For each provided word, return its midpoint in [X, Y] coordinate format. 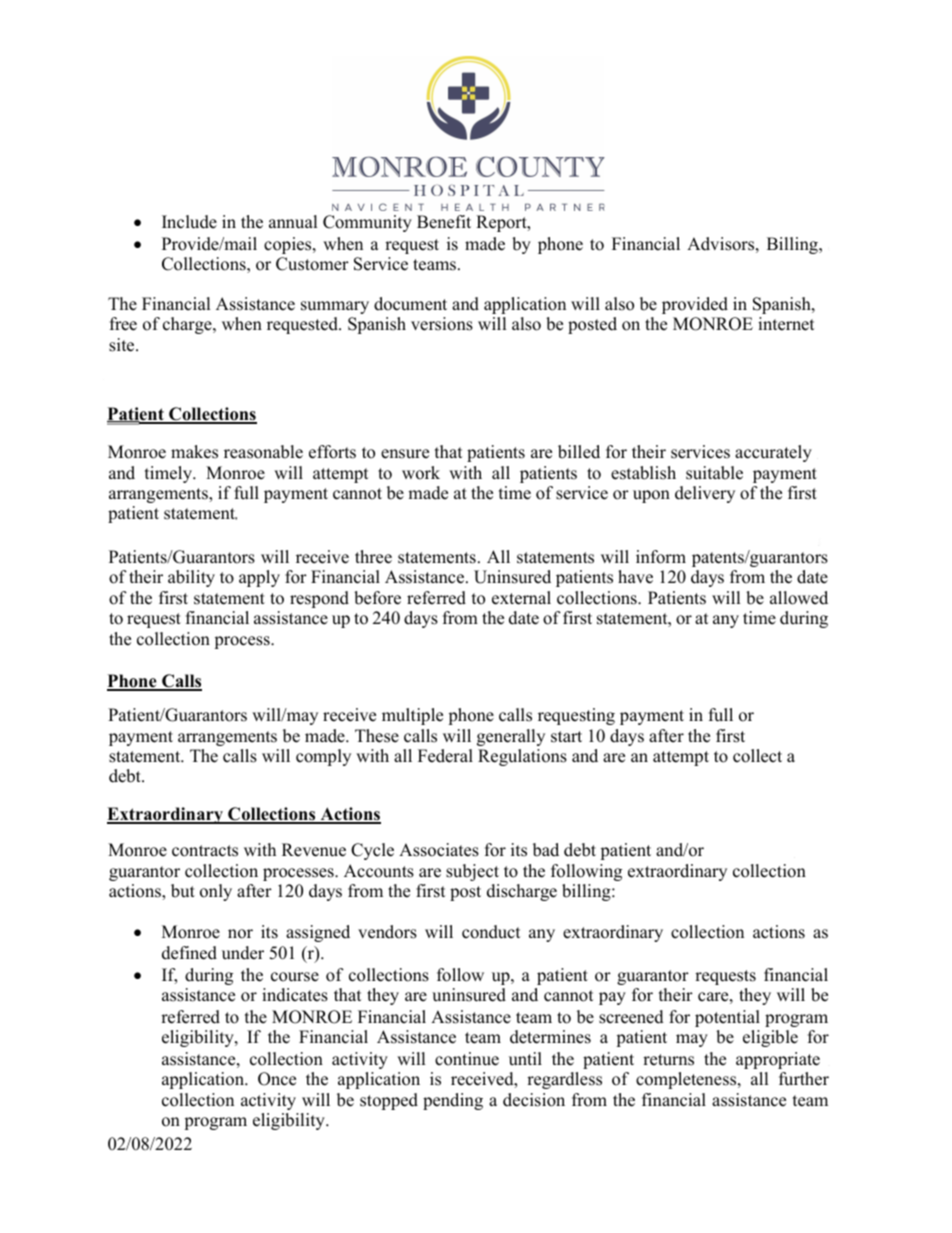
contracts [205, 851]
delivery [705, 494]
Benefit [444, 222]
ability [191, 578]
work [421, 473]
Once [277, 1079]
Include [189, 222]
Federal [445, 756]
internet [786, 324]
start [566, 737]
